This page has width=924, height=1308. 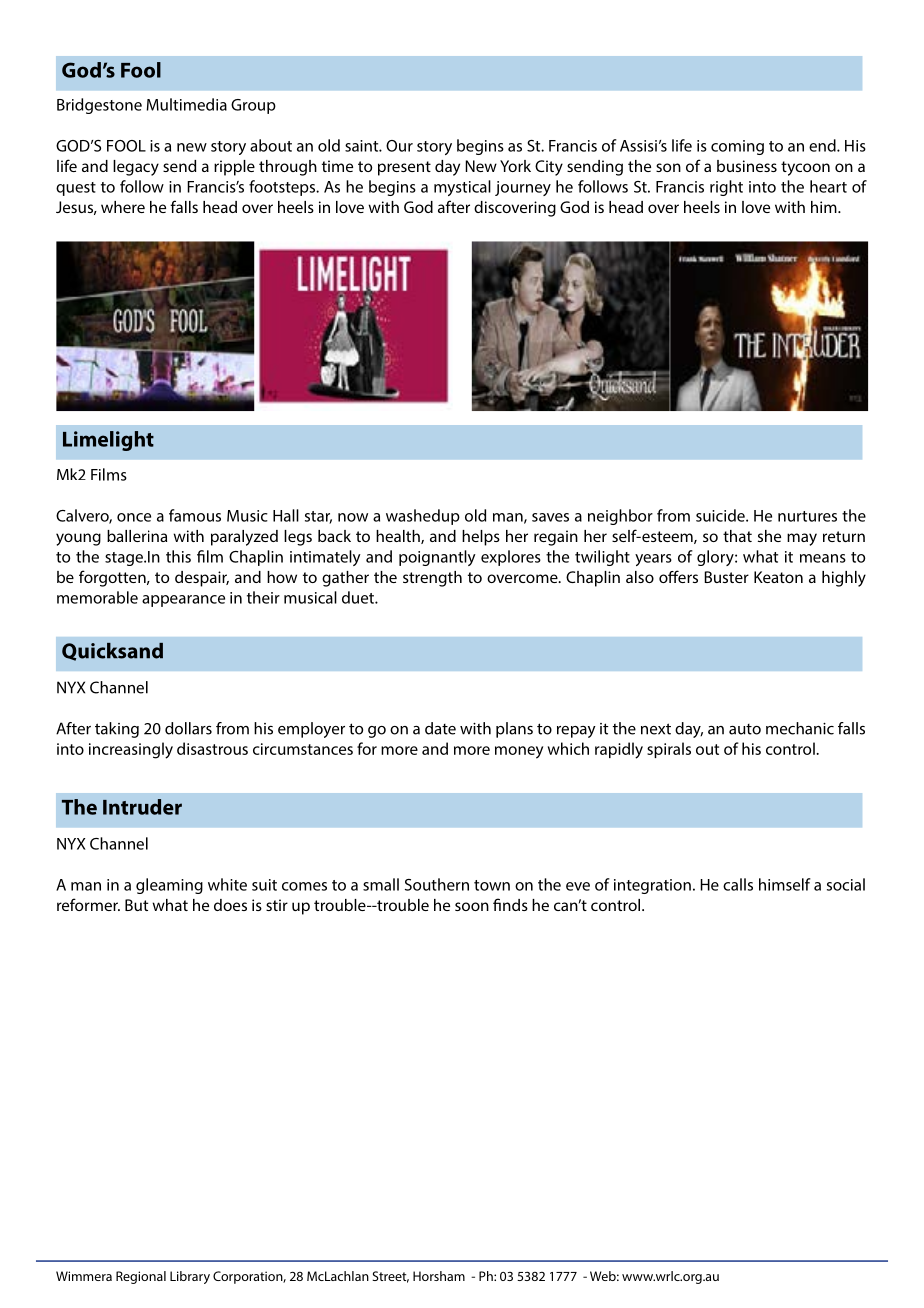 I want to click on coming, so click(x=737, y=147).
